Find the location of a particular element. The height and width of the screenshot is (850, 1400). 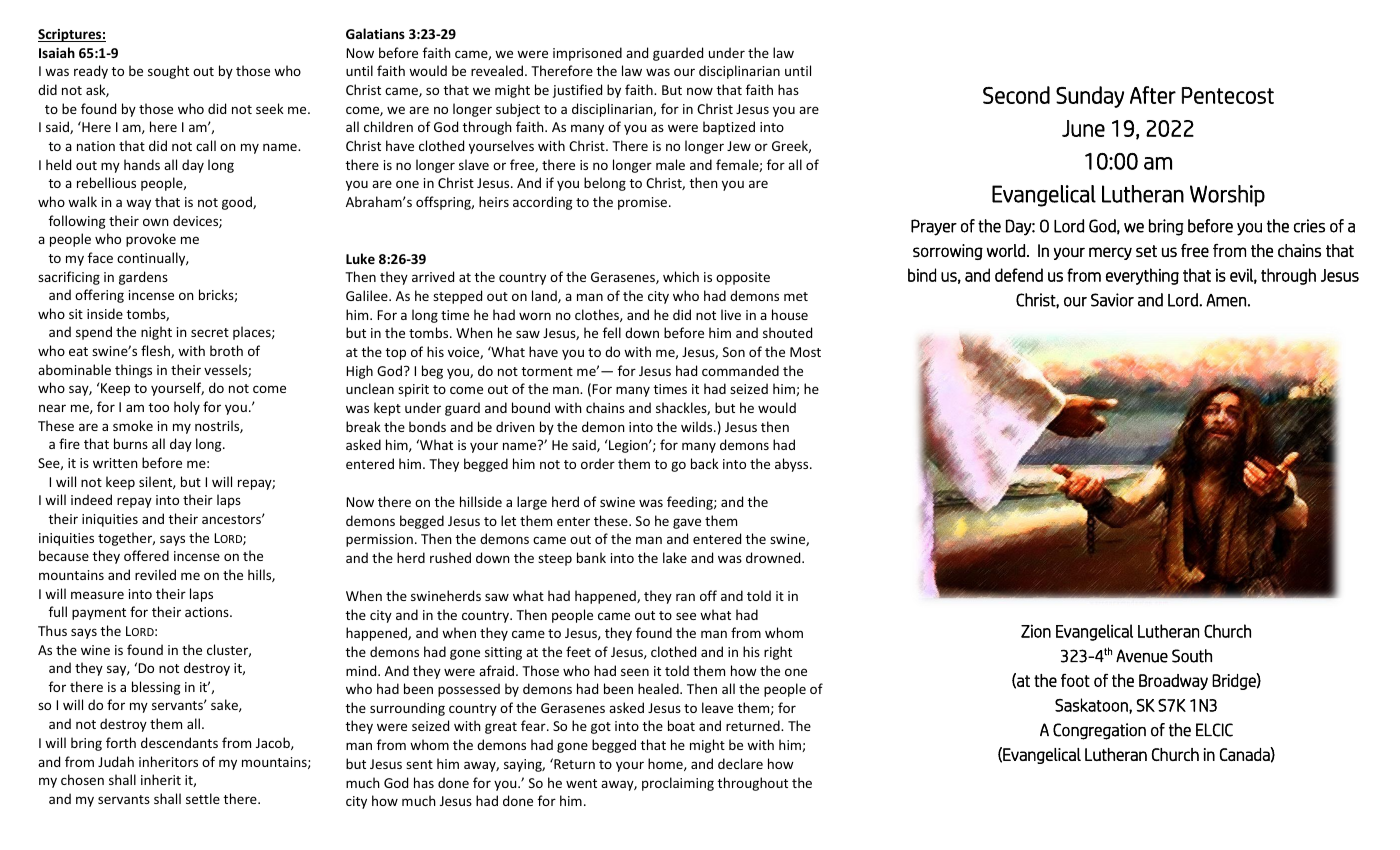

settle is located at coordinates (203, 798).
